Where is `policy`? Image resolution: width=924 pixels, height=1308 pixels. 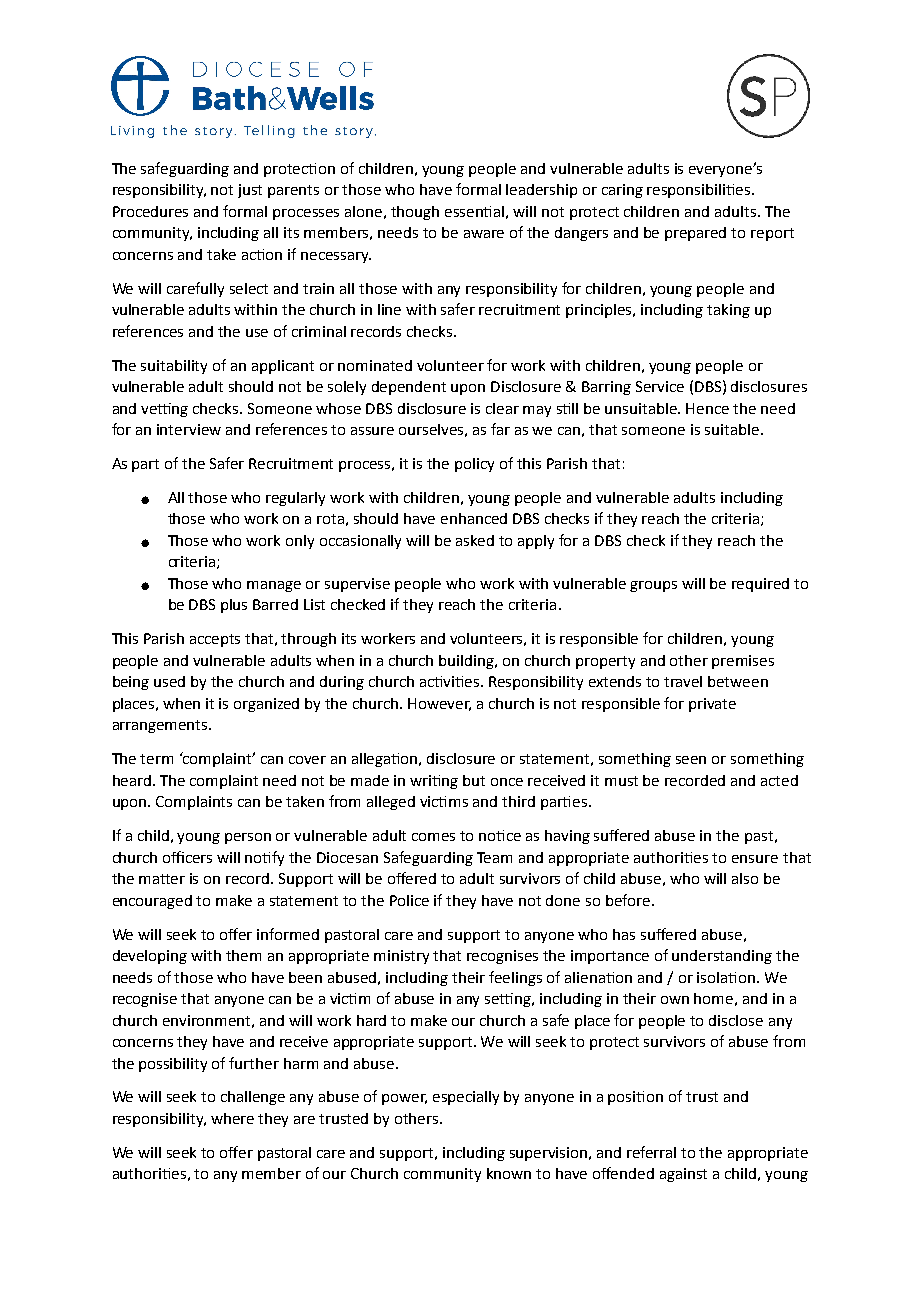
policy is located at coordinates (474, 465).
